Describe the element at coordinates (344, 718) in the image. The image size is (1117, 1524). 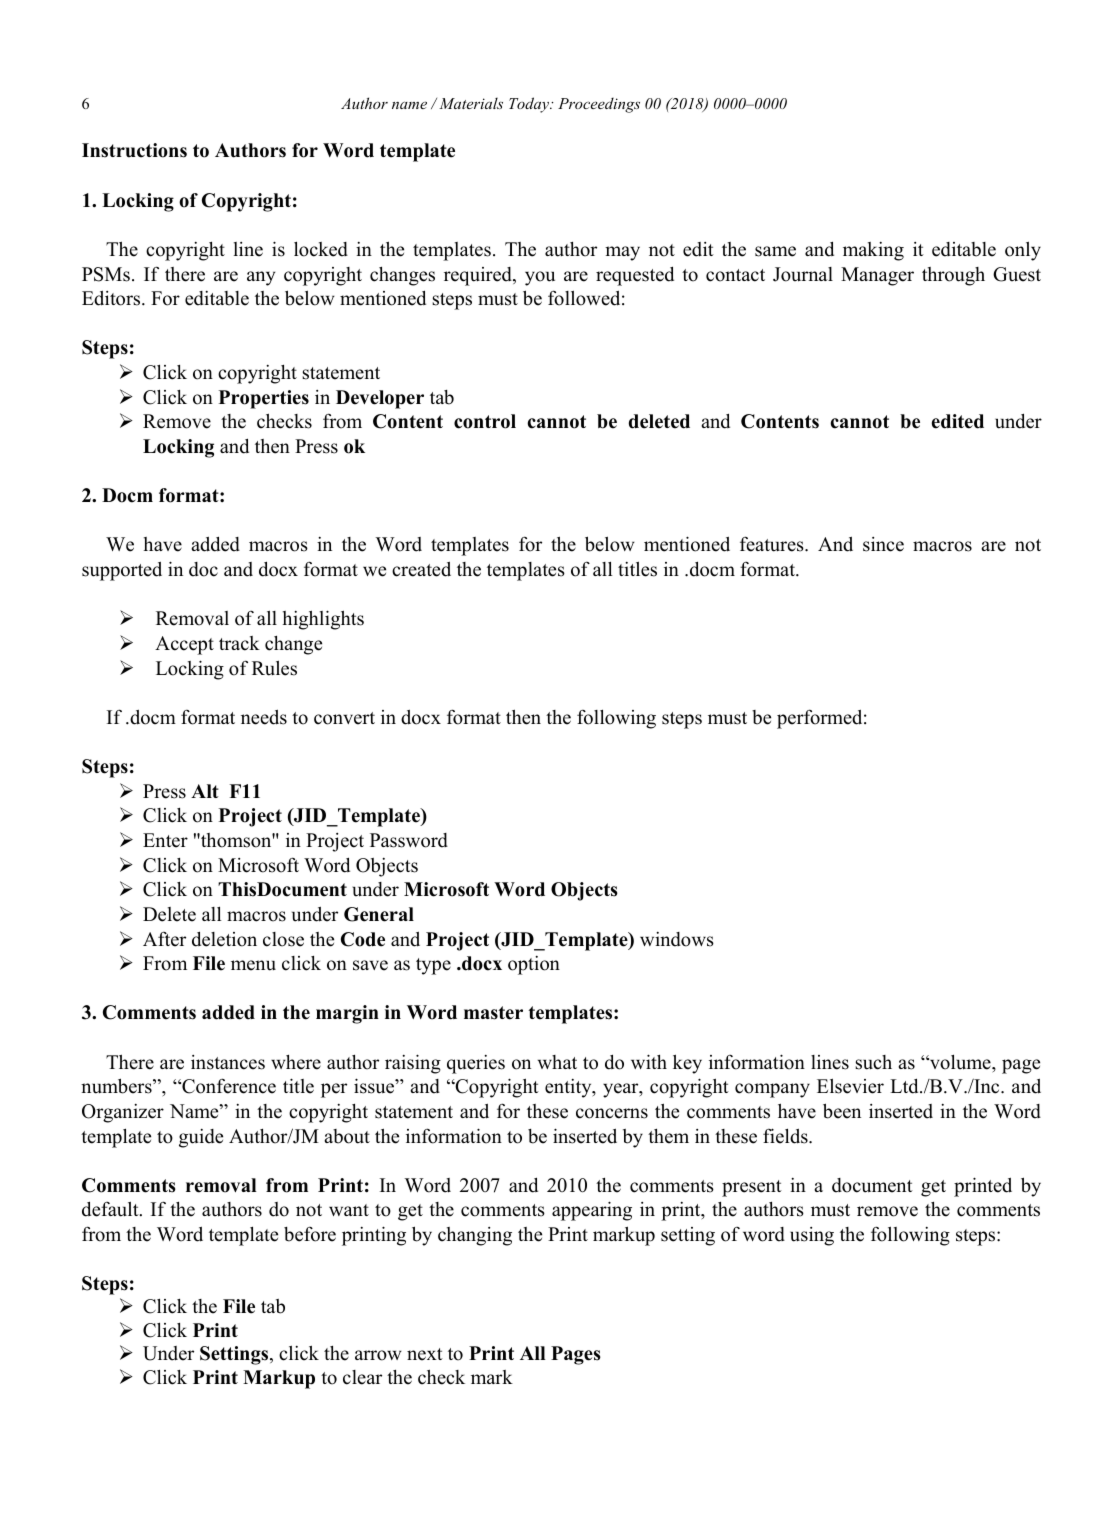
I see `convert` at that location.
